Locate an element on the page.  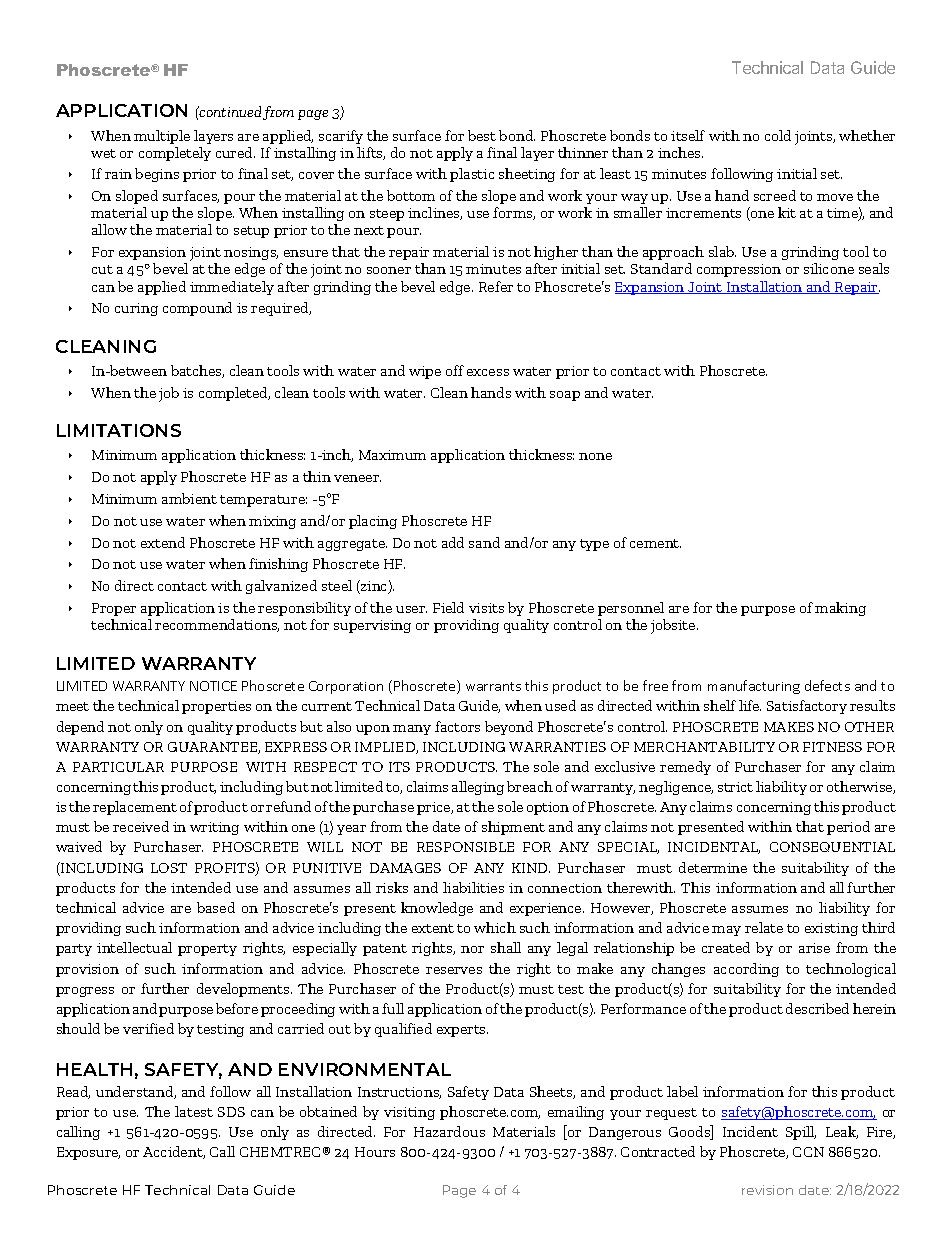
Exposure is located at coordinates (88, 1153).
